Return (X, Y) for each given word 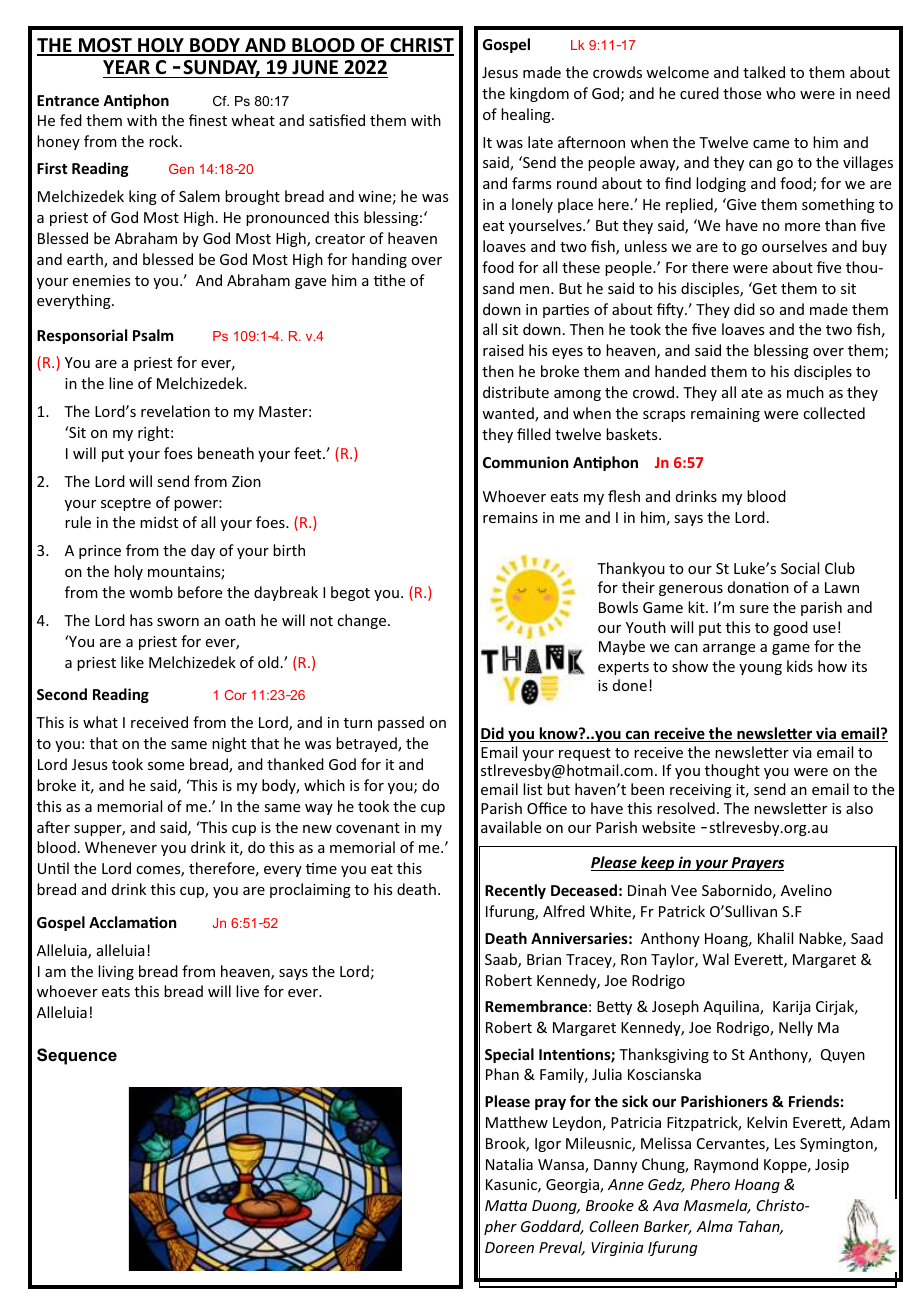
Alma (714, 1226)
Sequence (77, 1056)
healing (527, 115)
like (132, 662)
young (760, 669)
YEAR (126, 67)
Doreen (509, 1247)
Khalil (775, 938)
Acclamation (132, 922)
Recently (515, 891)
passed (401, 723)
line (121, 383)
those (742, 93)
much (805, 392)
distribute (516, 392)
